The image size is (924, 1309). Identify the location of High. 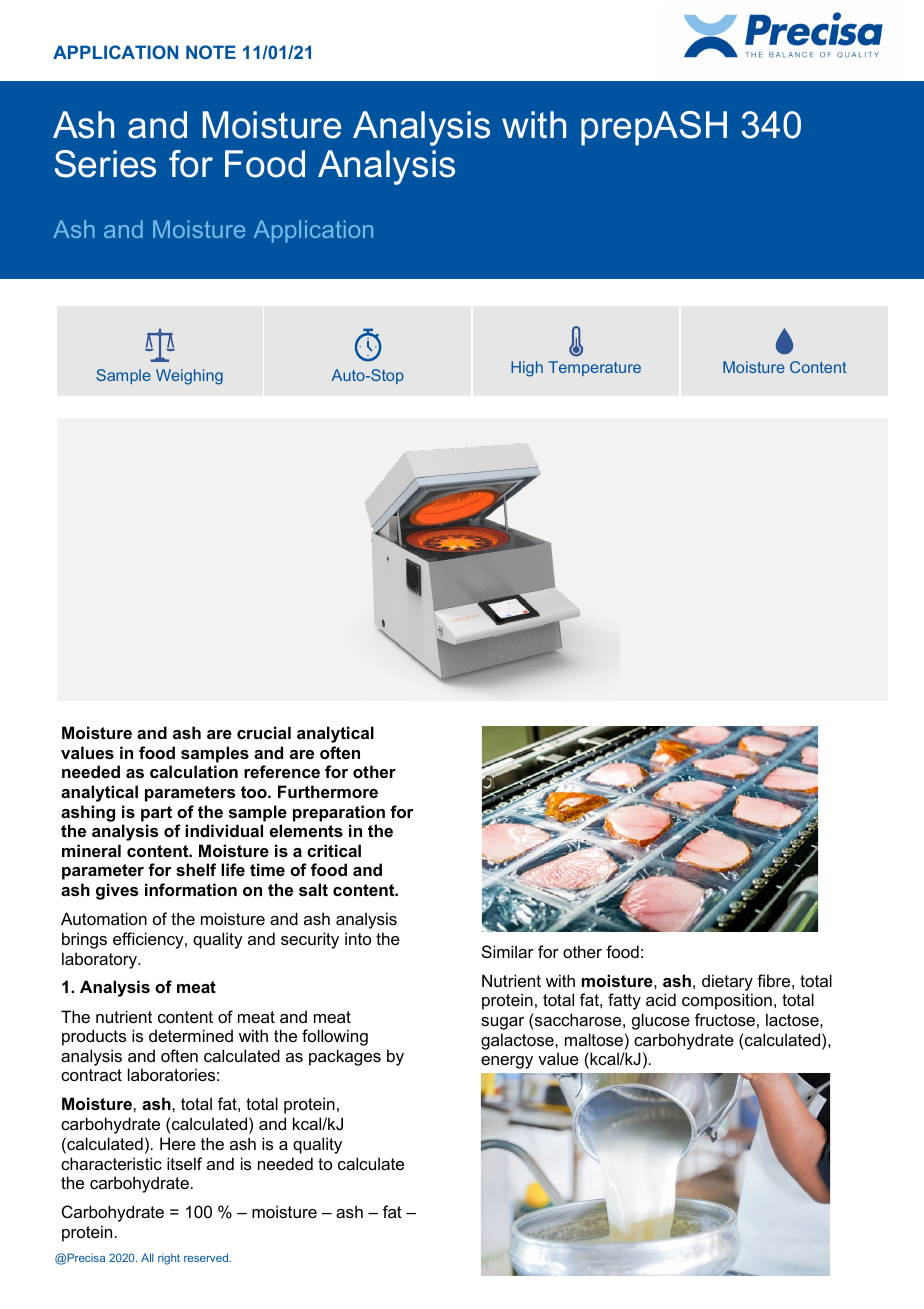
(527, 369).
